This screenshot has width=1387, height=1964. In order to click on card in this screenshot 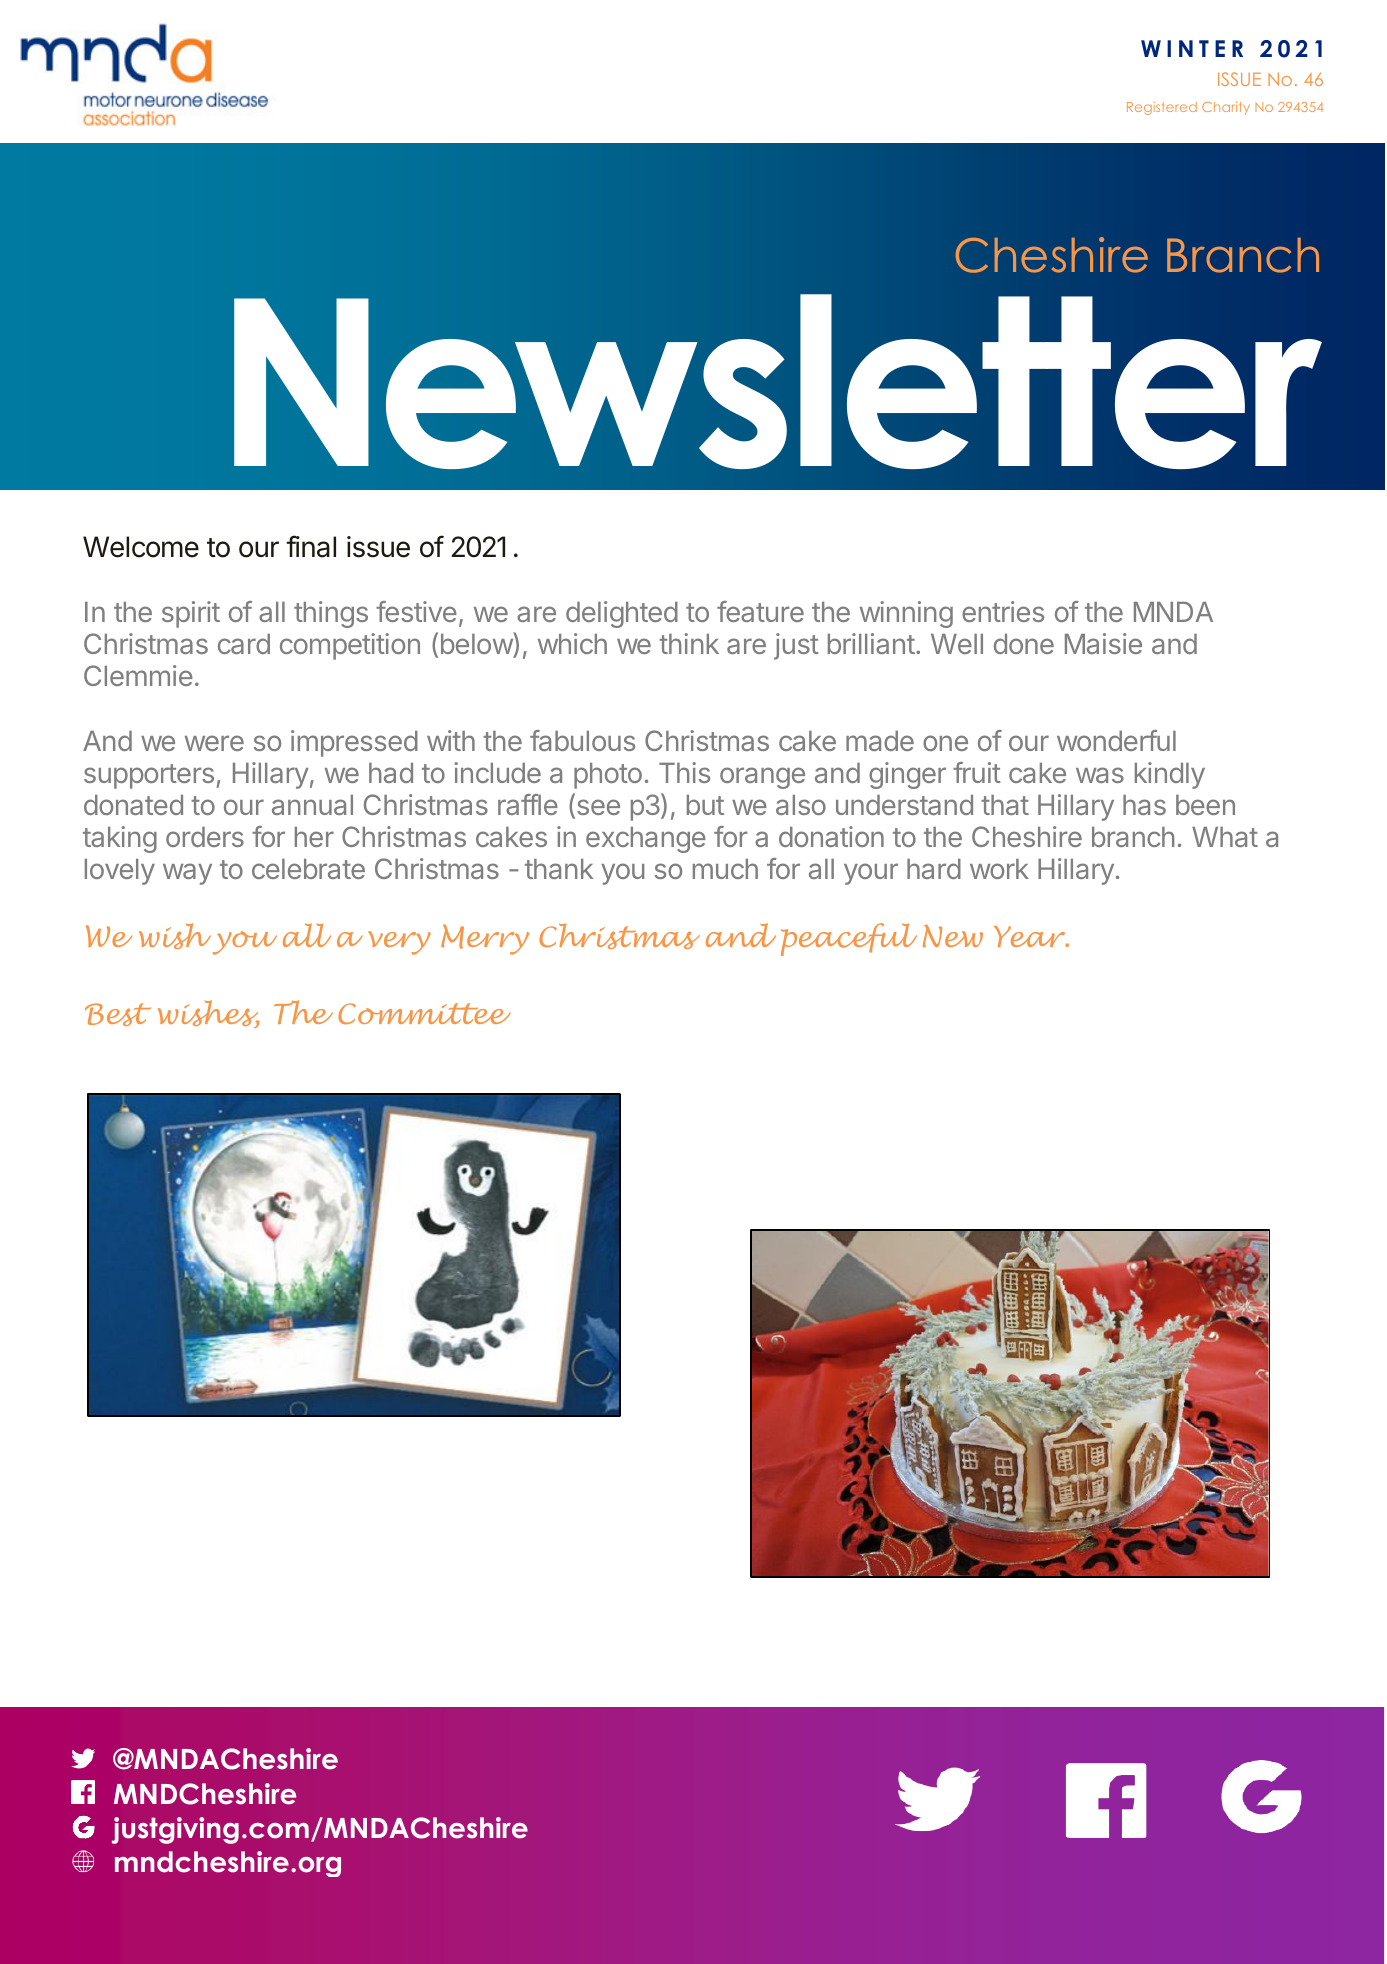, I will do `click(244, 644)`.
